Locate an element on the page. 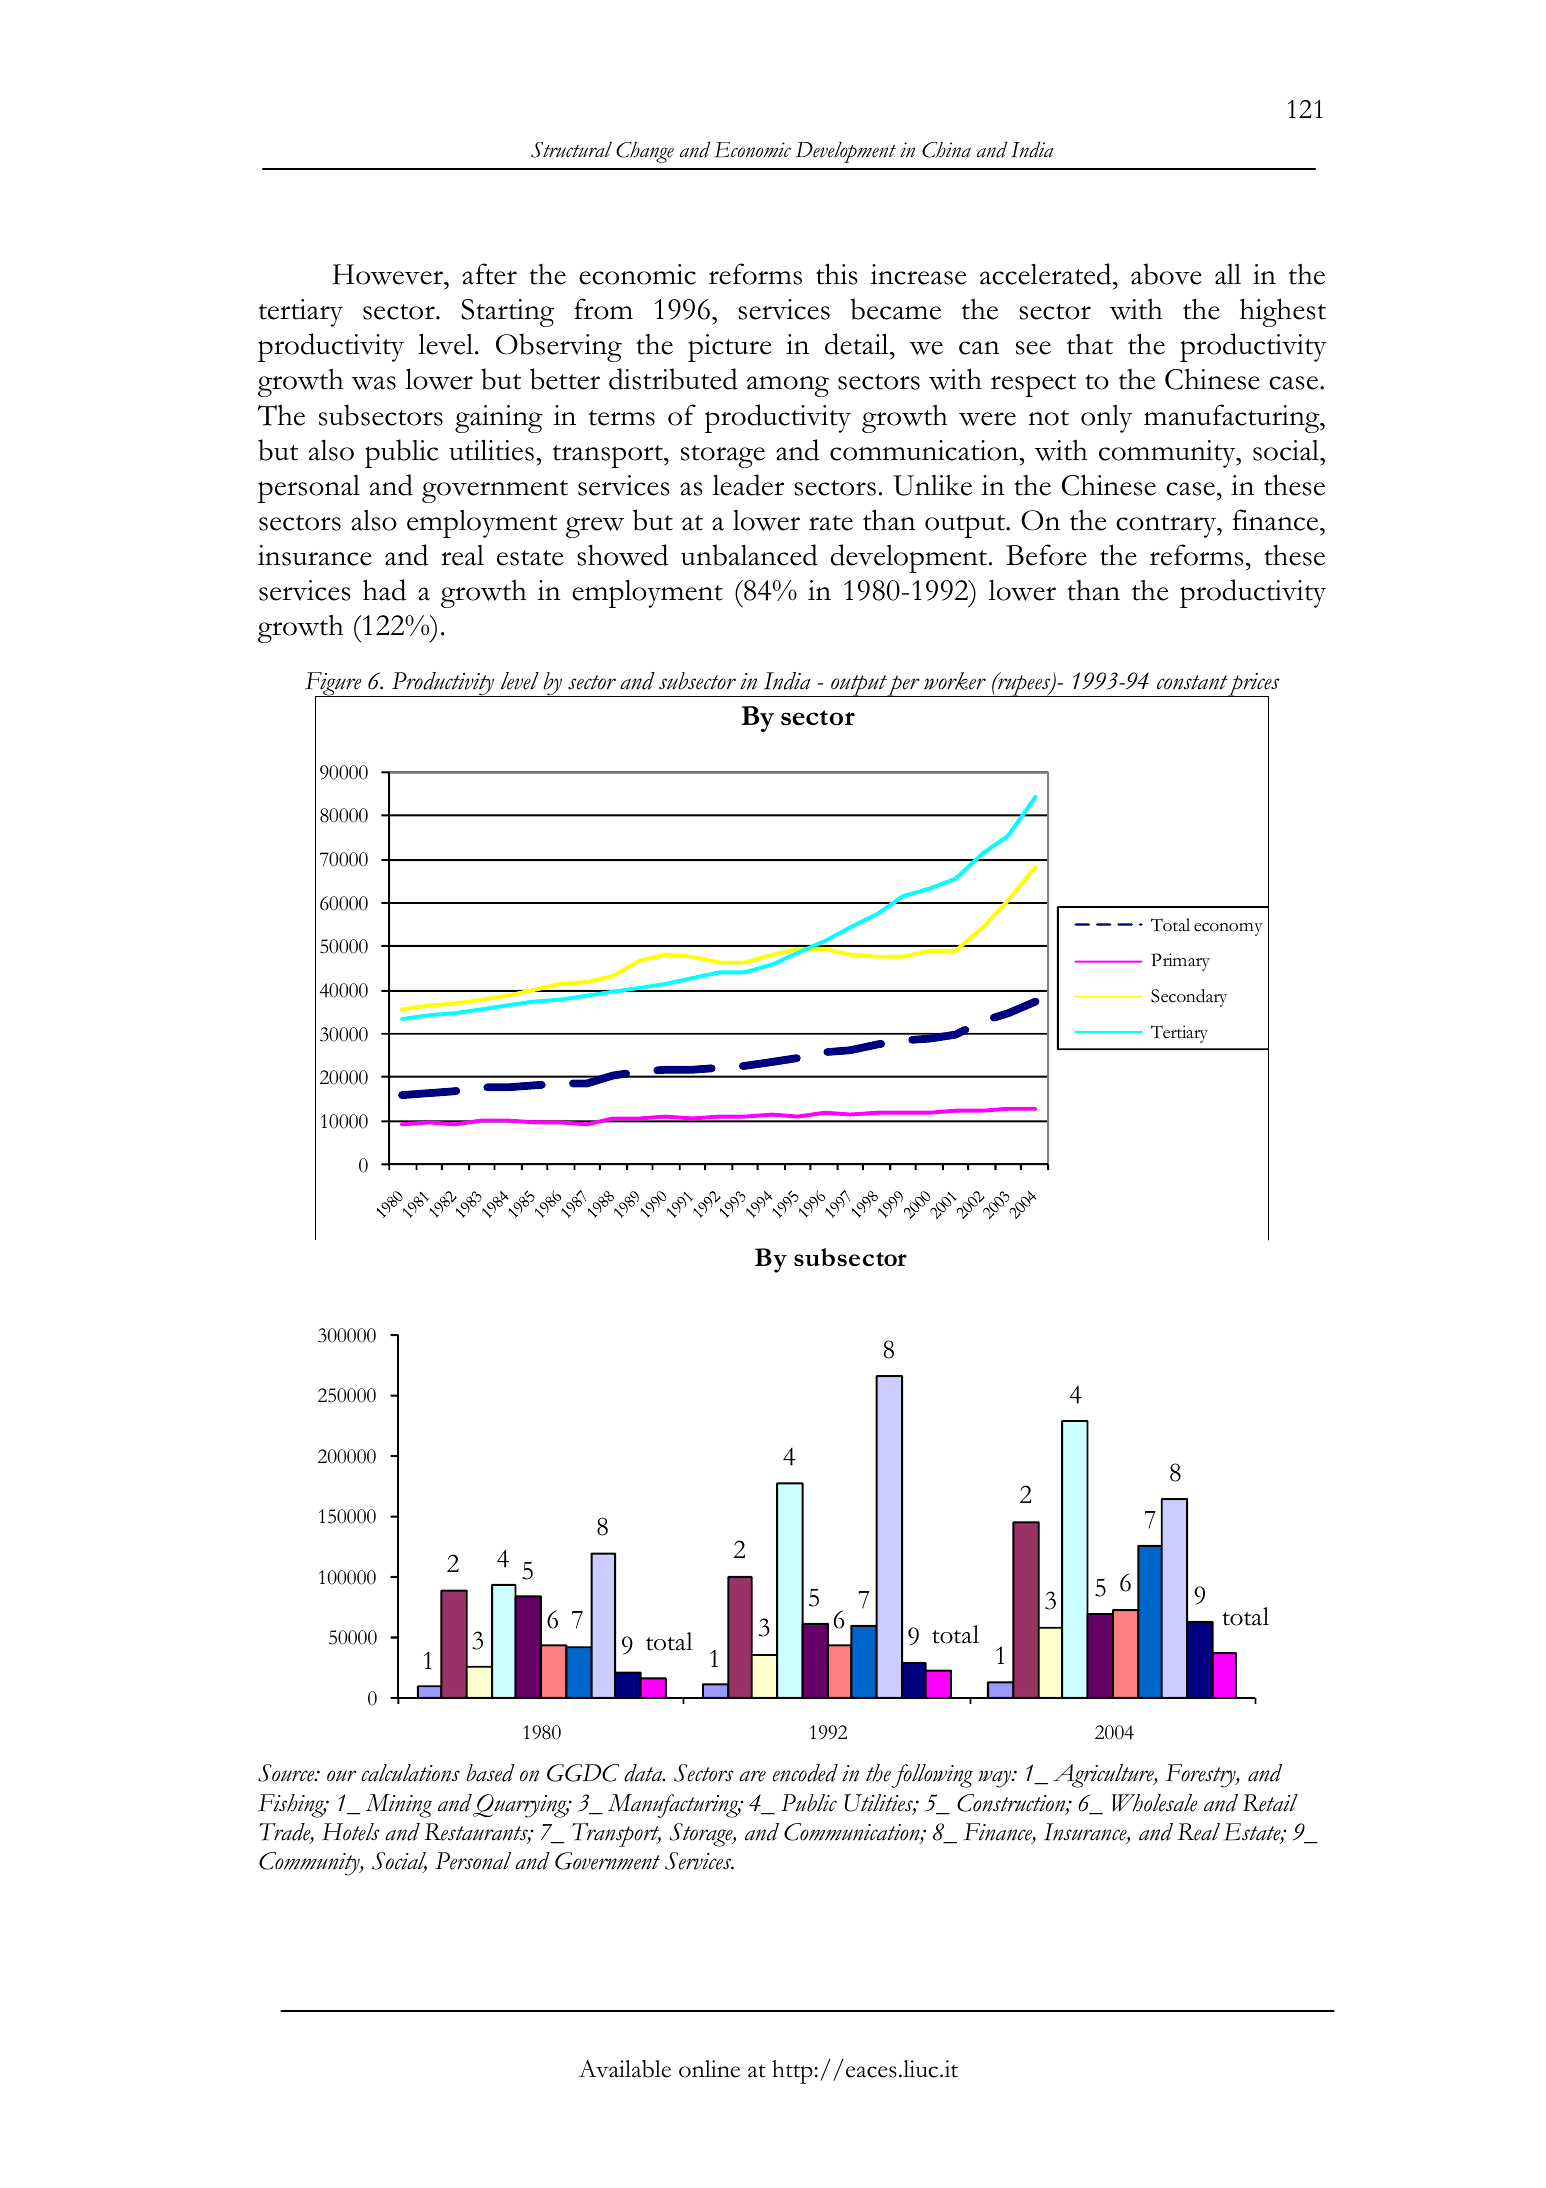  this is located at coordinates (837, 274).
